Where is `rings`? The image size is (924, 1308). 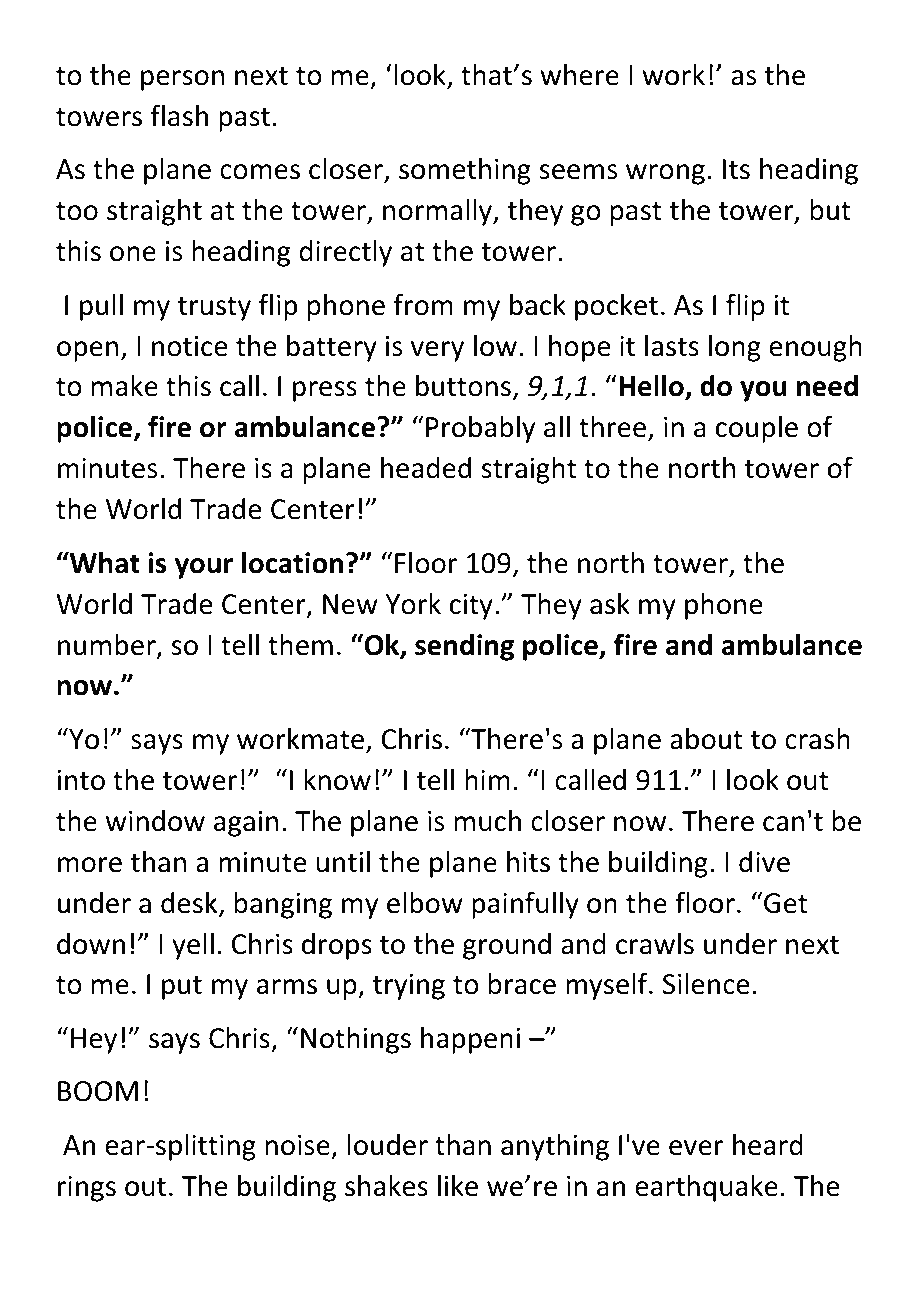 rings is located at coordinates (87, 1189).
